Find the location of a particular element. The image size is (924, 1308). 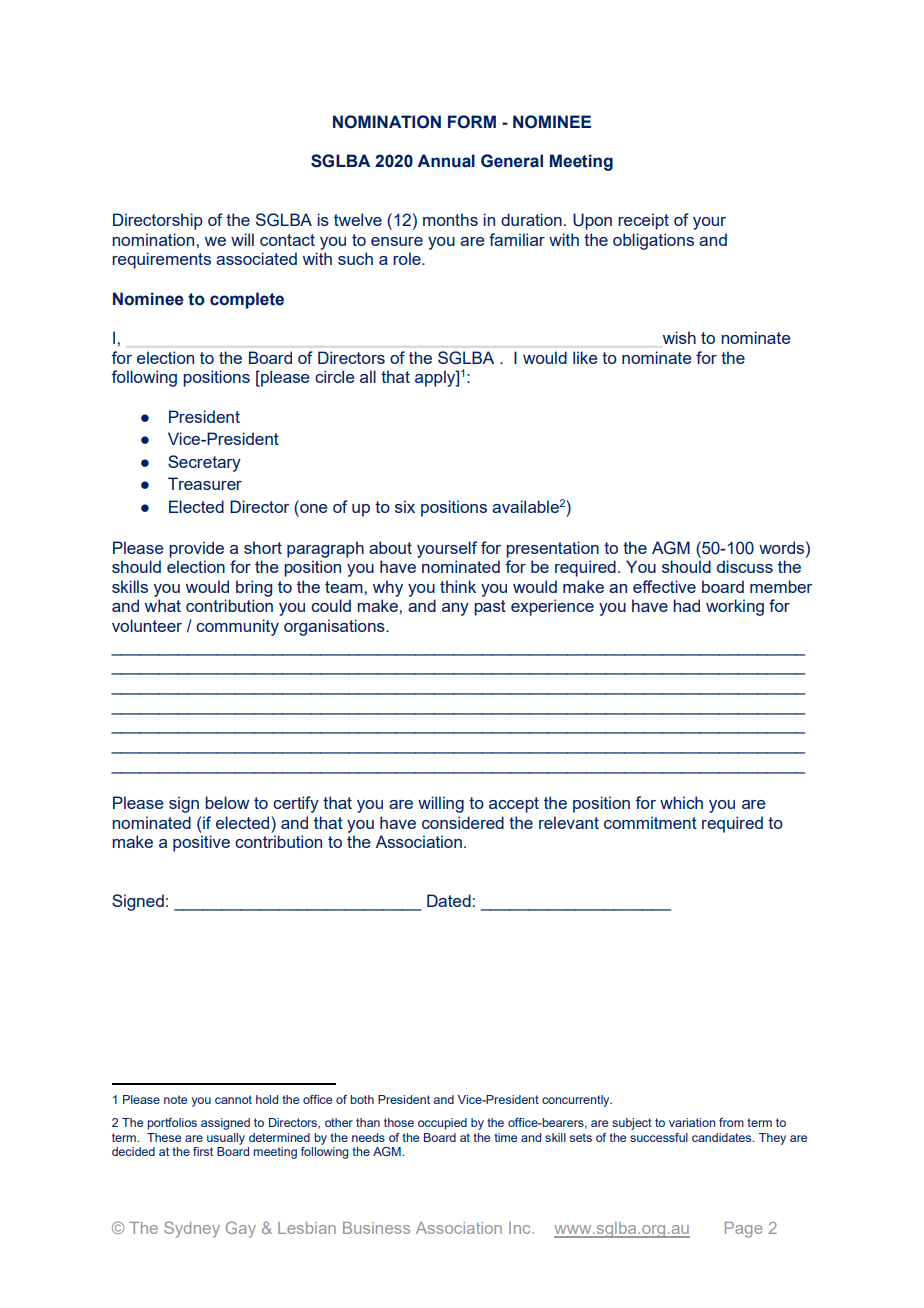

considered is located at coordinates (463, 822).
